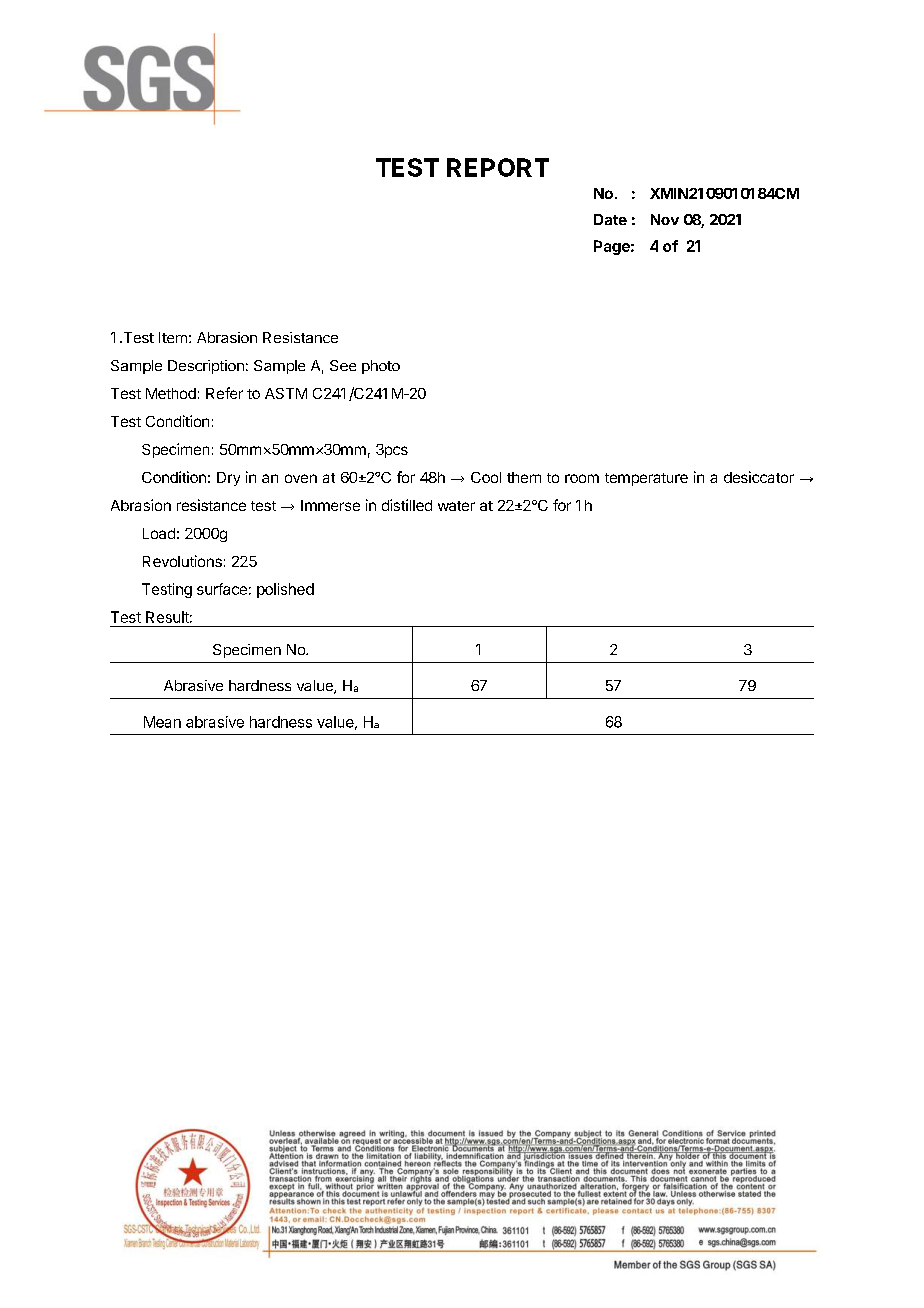 The height and width of the image is (1308, 924). What do you see at coordinates (162, 722) in the image?
I see `Mean` at bounding box center [162, 722].
